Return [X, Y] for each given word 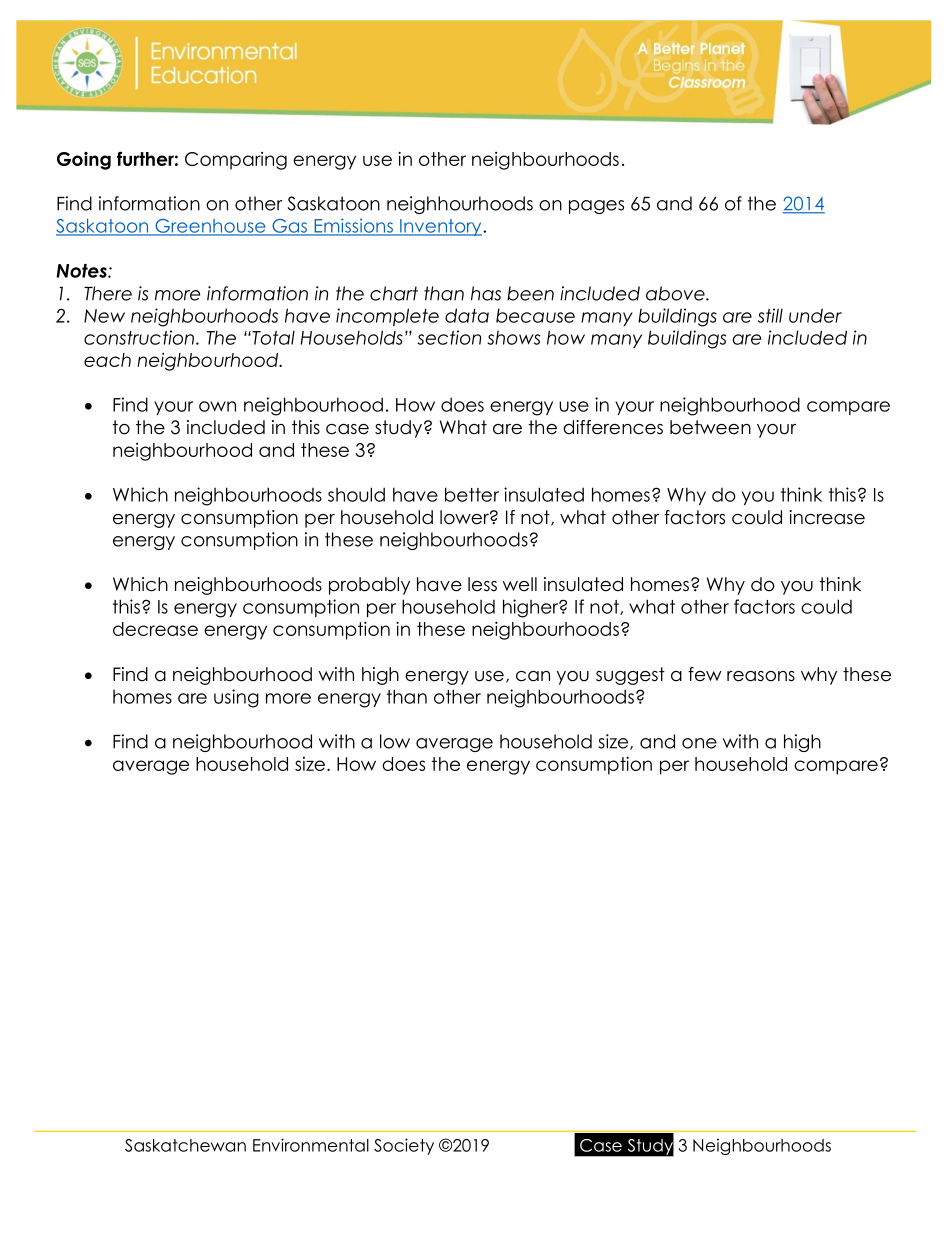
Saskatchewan [185, 1145]
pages [596, 207]
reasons [761, 676]
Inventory [441, 227]
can [533, 676]
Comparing [236, 161]
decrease [155, 629]
